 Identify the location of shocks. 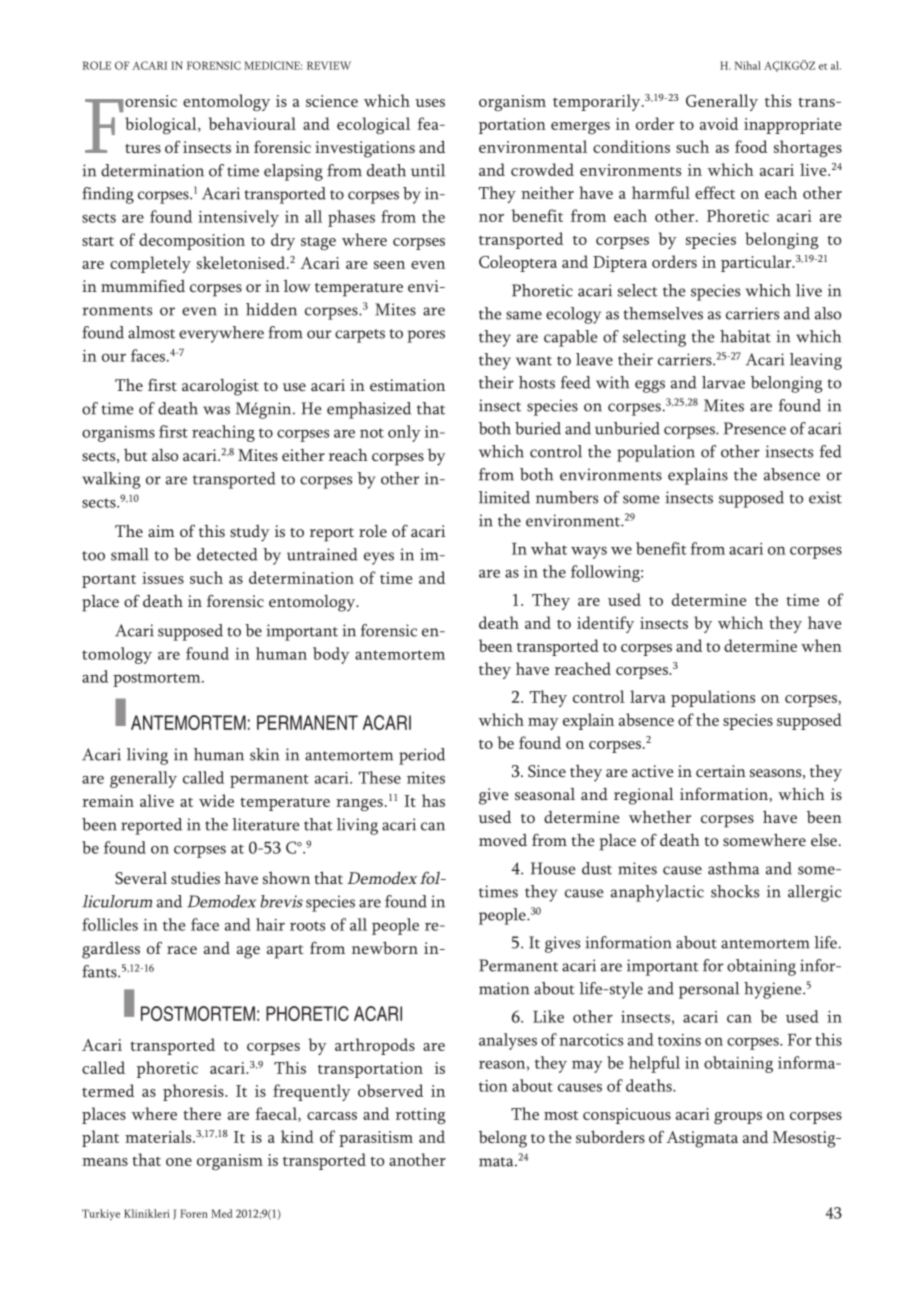
(735, 891).
